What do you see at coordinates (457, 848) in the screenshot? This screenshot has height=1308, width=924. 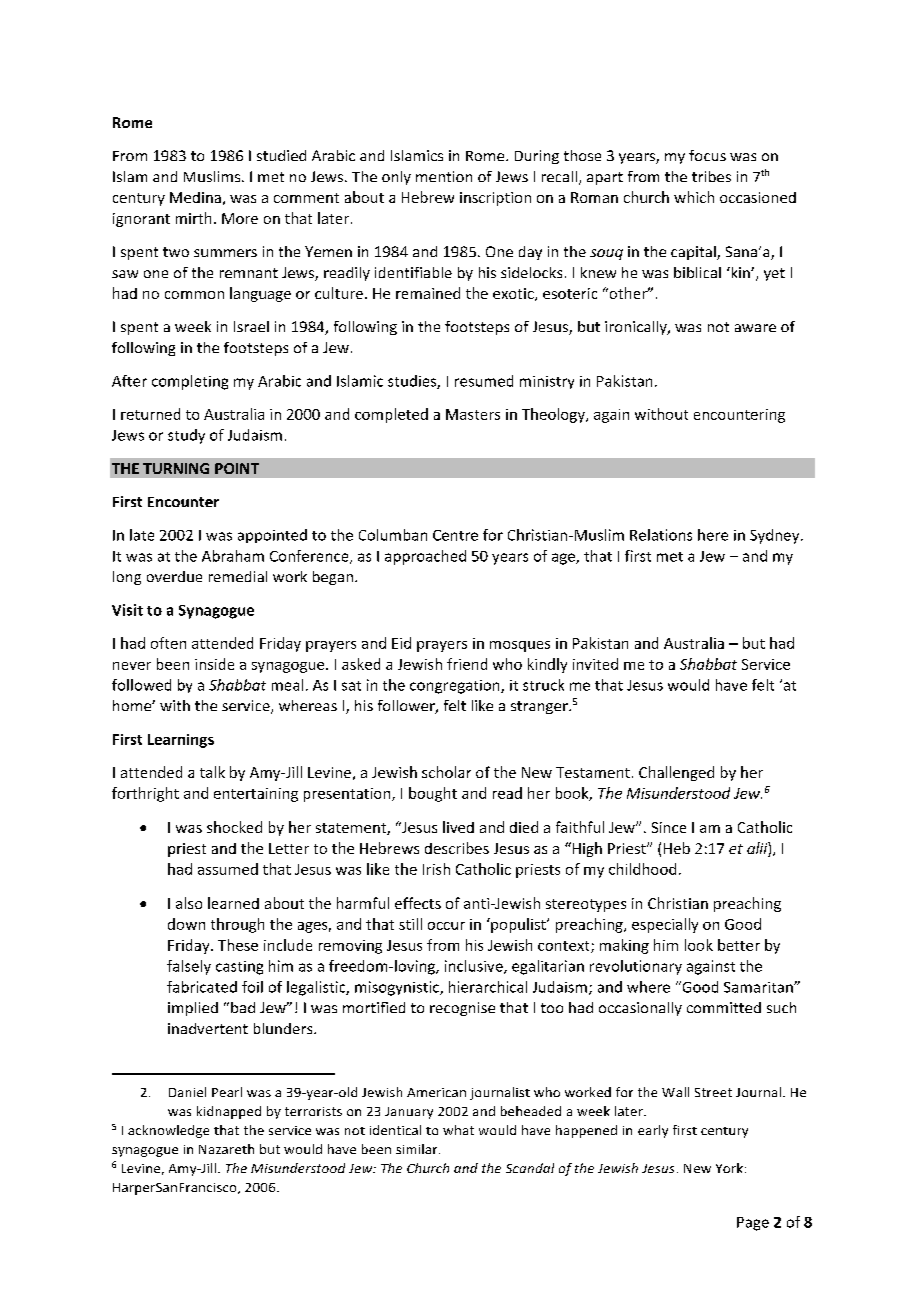 I see `describes` at bounding box center [457, 848].
